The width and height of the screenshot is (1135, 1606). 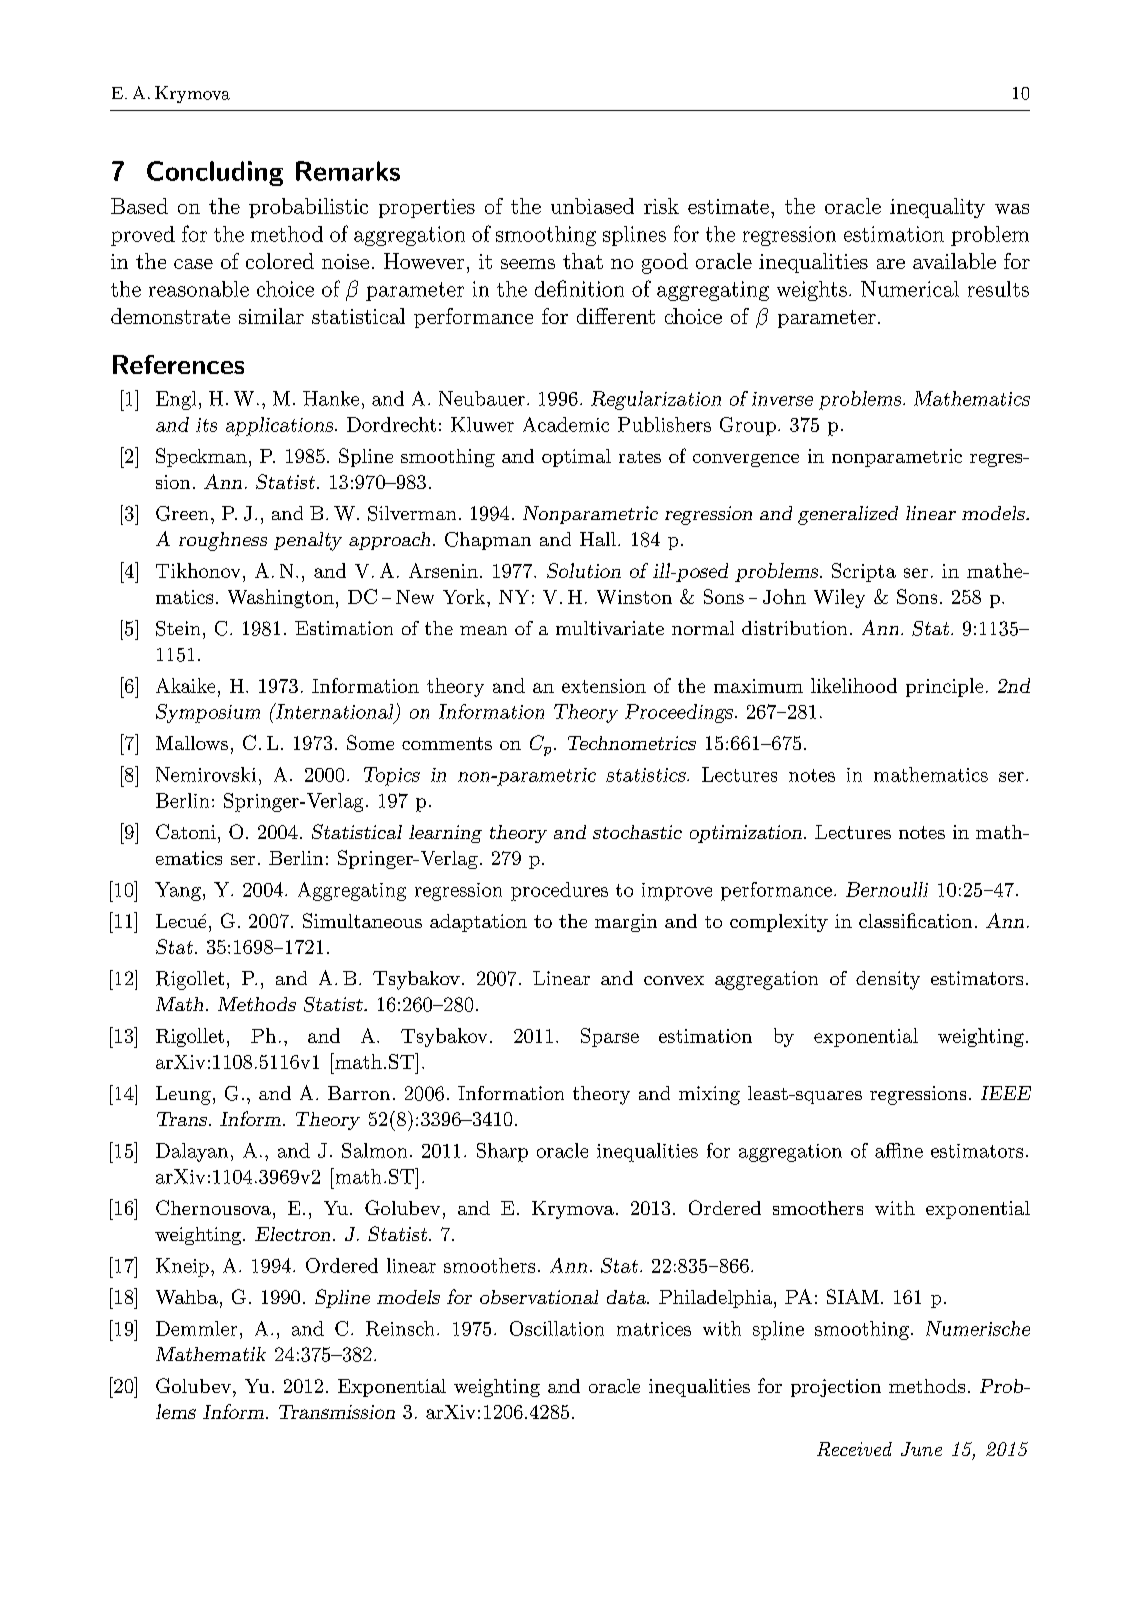 What do you see at coordinates (848, 515) in the screenshot?
I see `generalized` at bounding box center [848, 515].
